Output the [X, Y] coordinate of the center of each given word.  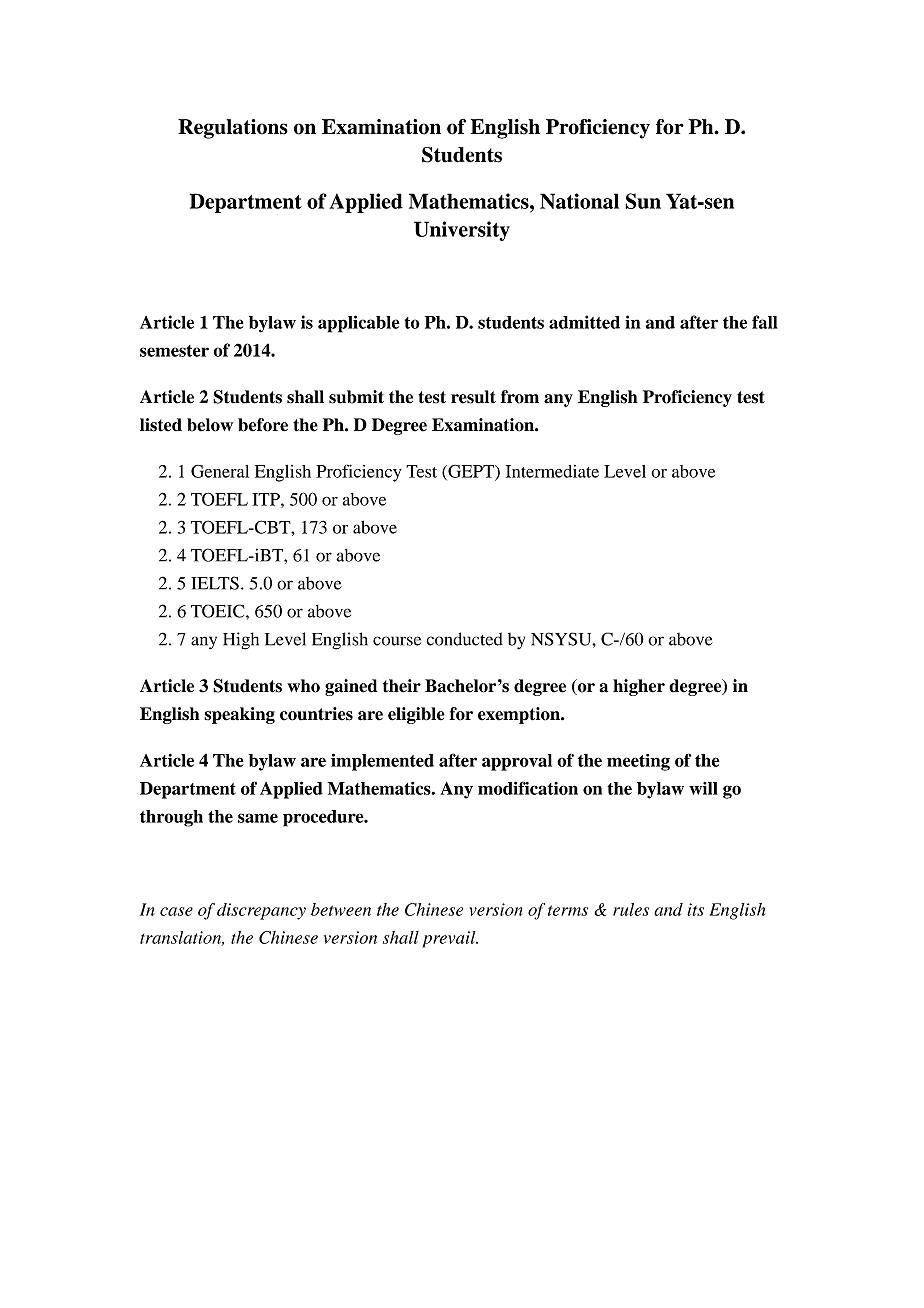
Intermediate [552, 471]
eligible [416, 715]
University [462, 231]
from [520, 397]
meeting [638, 762]
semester [174, 351]
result [473, 397]
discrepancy [261, 911]
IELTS [215, 583]
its [695, 909]
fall [765, 322]
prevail [450, 939]
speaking [239, 715]
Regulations [233, 129]
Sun [643, 201]
